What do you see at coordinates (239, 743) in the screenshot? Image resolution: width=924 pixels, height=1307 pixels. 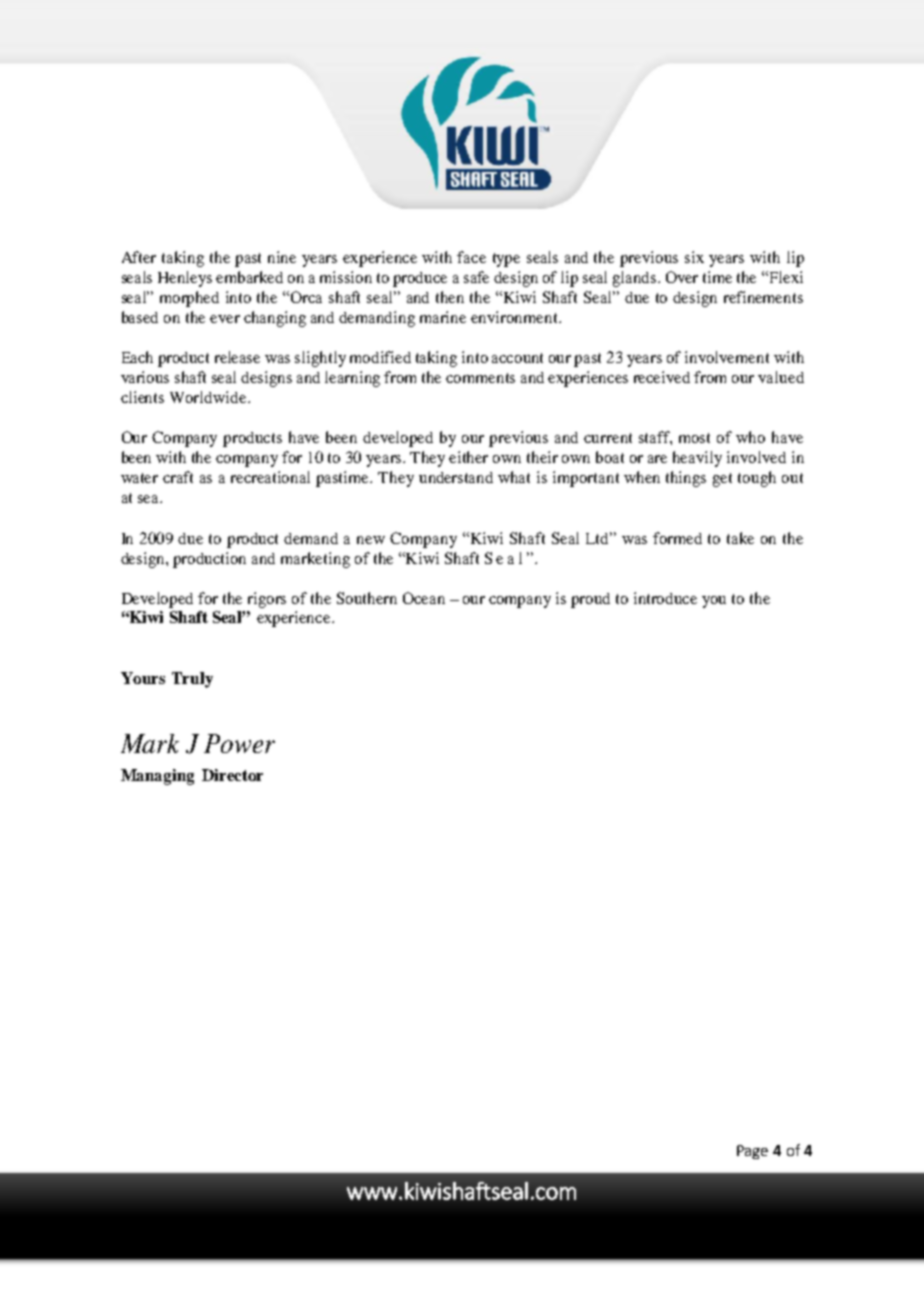 I see `Power` at bounding box center [239, 743].
